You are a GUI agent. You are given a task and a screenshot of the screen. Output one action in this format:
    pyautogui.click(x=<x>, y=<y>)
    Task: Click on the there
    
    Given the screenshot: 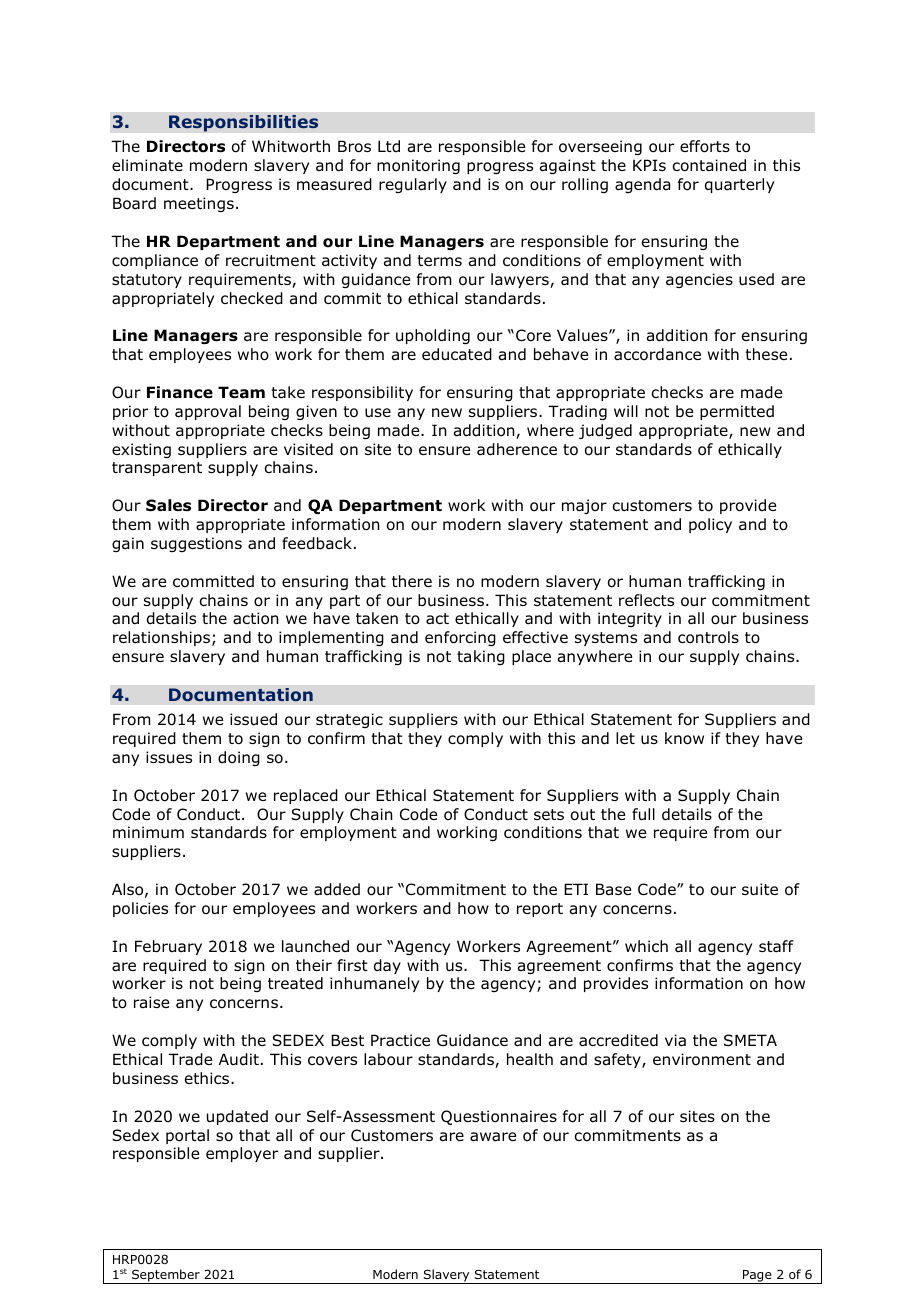 What is the action you would take?
    pyautogui.click(x=412, y=581)
